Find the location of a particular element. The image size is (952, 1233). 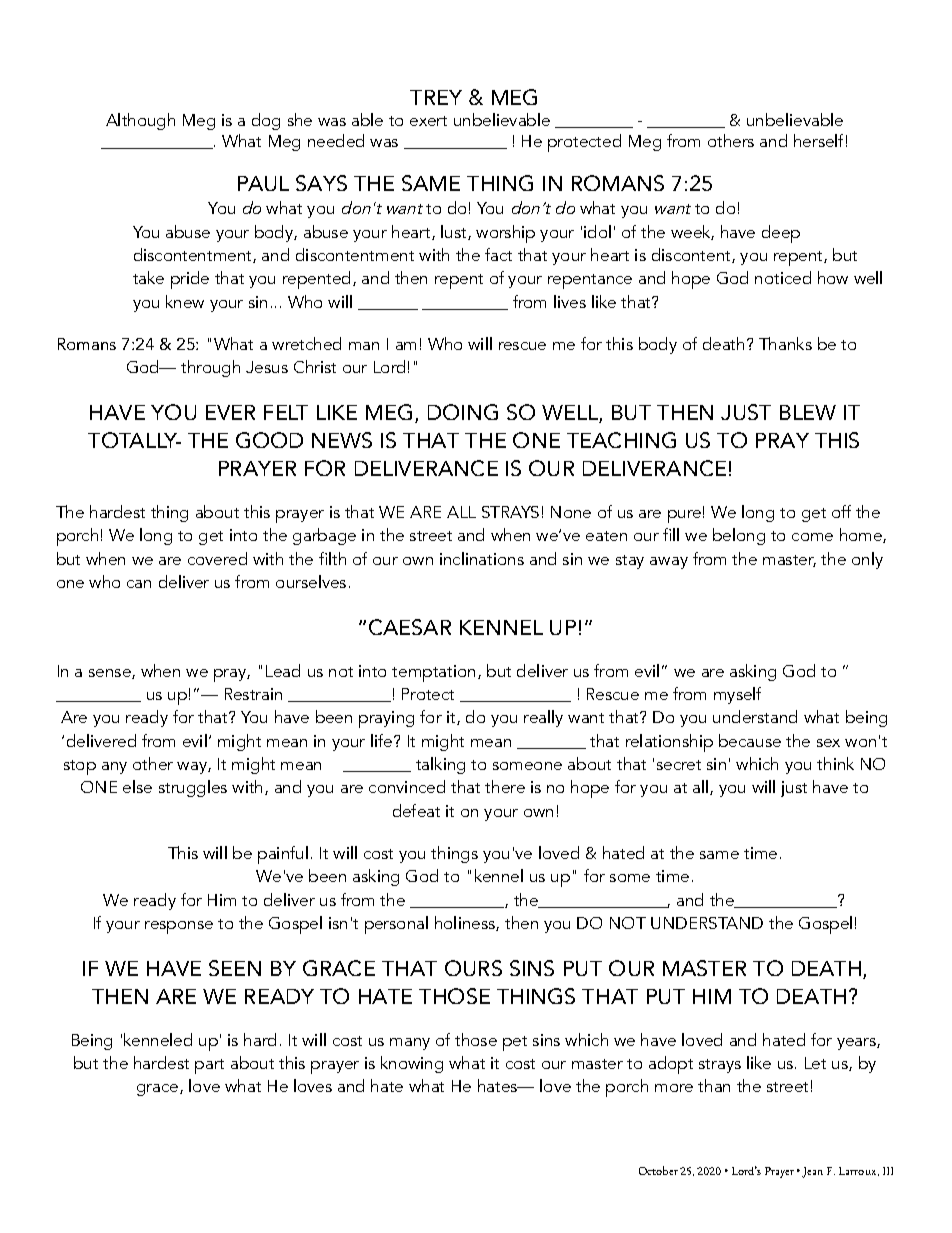

TREY is located at coordinates (436, 97).
